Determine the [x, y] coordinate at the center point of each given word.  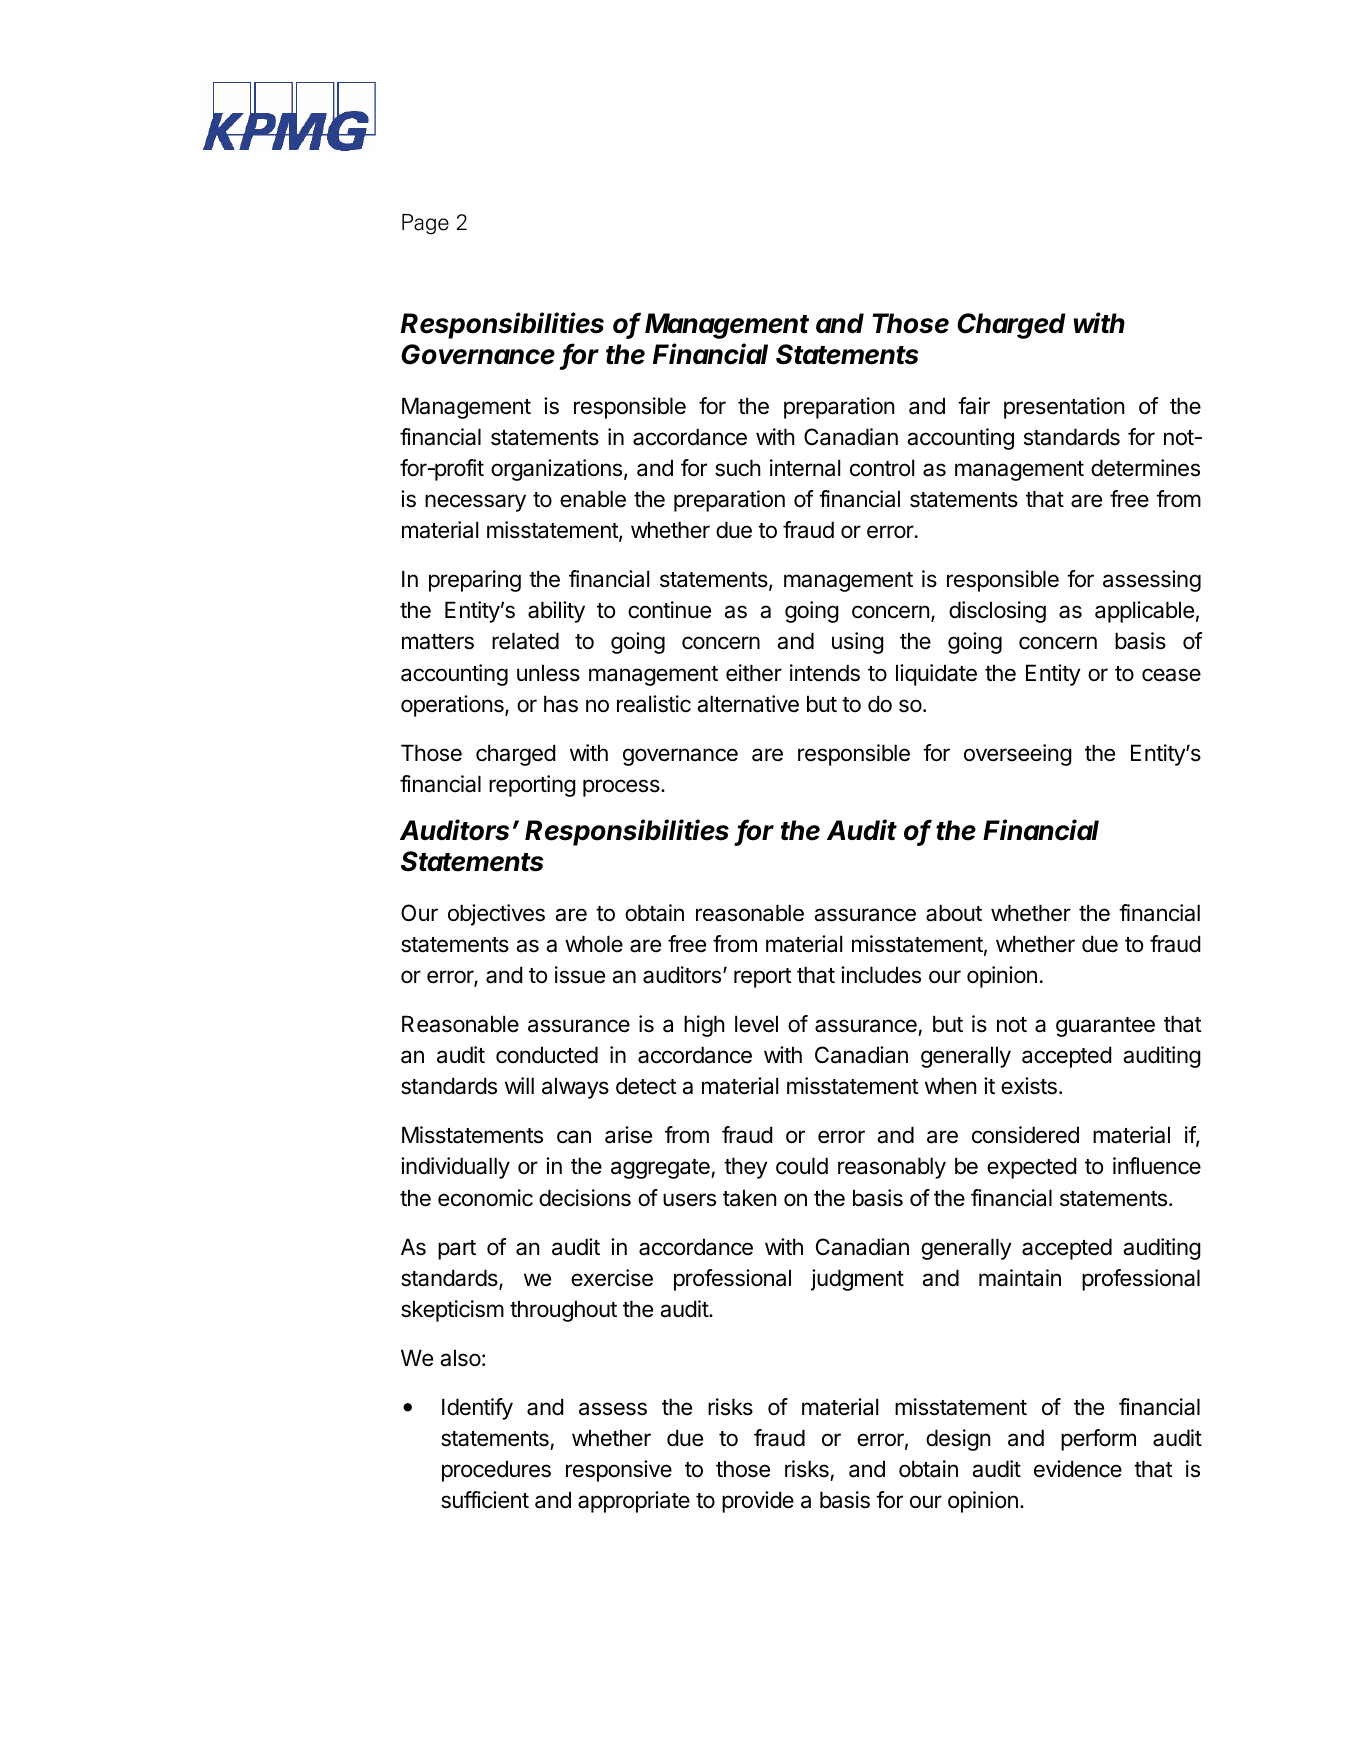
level [756, 1024]
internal [805, 468]
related [525, 641]
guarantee [1105, 1027]
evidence [1078, 1469]
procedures [496, 1471]
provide [758, 1502]
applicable [1144, 612]
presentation [1064, 408]
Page [425, 224]
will [519, 1085]
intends [825, 673]
